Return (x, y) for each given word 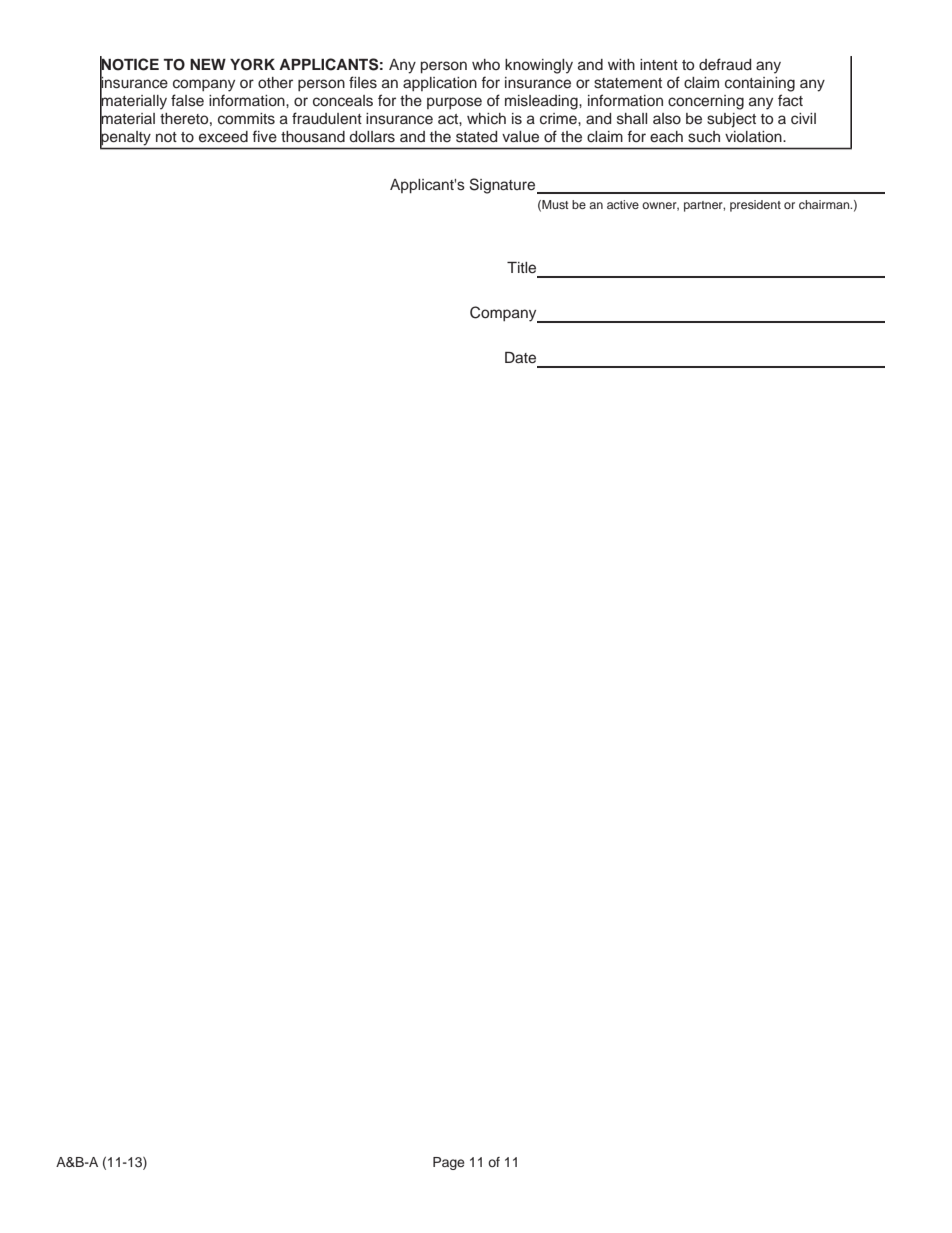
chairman (825, 204)
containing (760, 84)
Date (520, 358)
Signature (504, 186)
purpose (454, 103)
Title (521, 268)
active (623, 204)
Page (448, 1163)
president (755, 206)
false (187, 100)
